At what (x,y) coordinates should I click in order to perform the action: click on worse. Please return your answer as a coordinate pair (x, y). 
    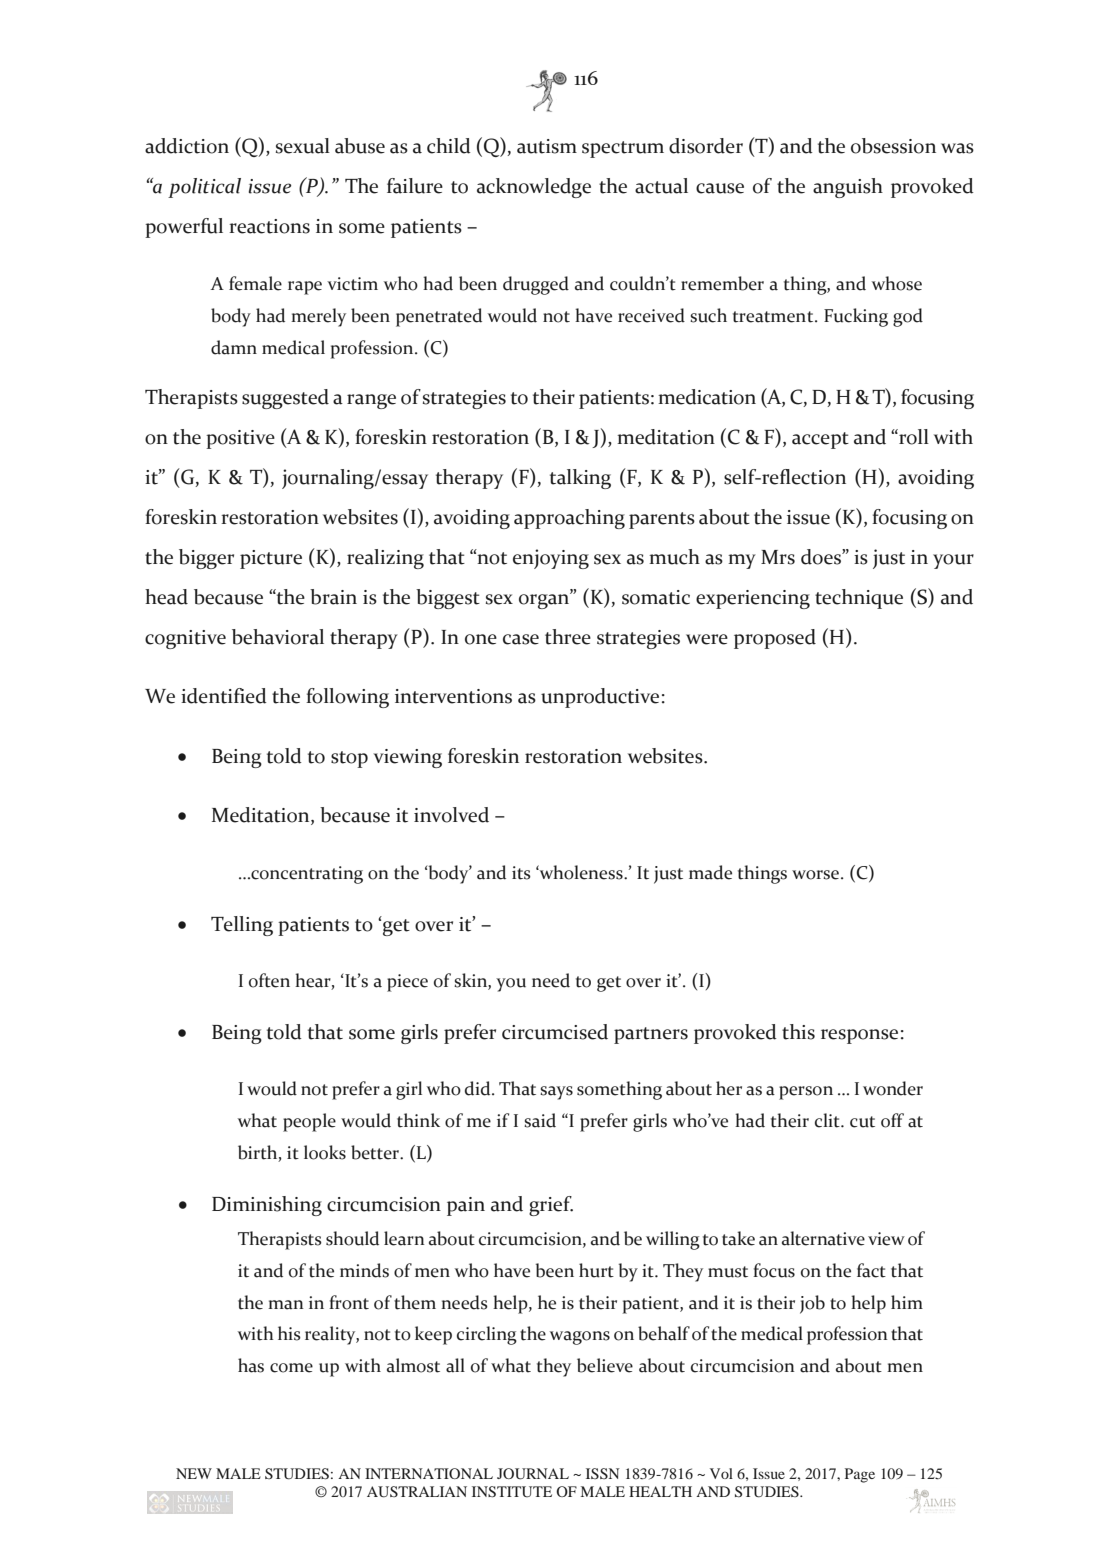
    Looking at the image, I should click on (817, 875).
